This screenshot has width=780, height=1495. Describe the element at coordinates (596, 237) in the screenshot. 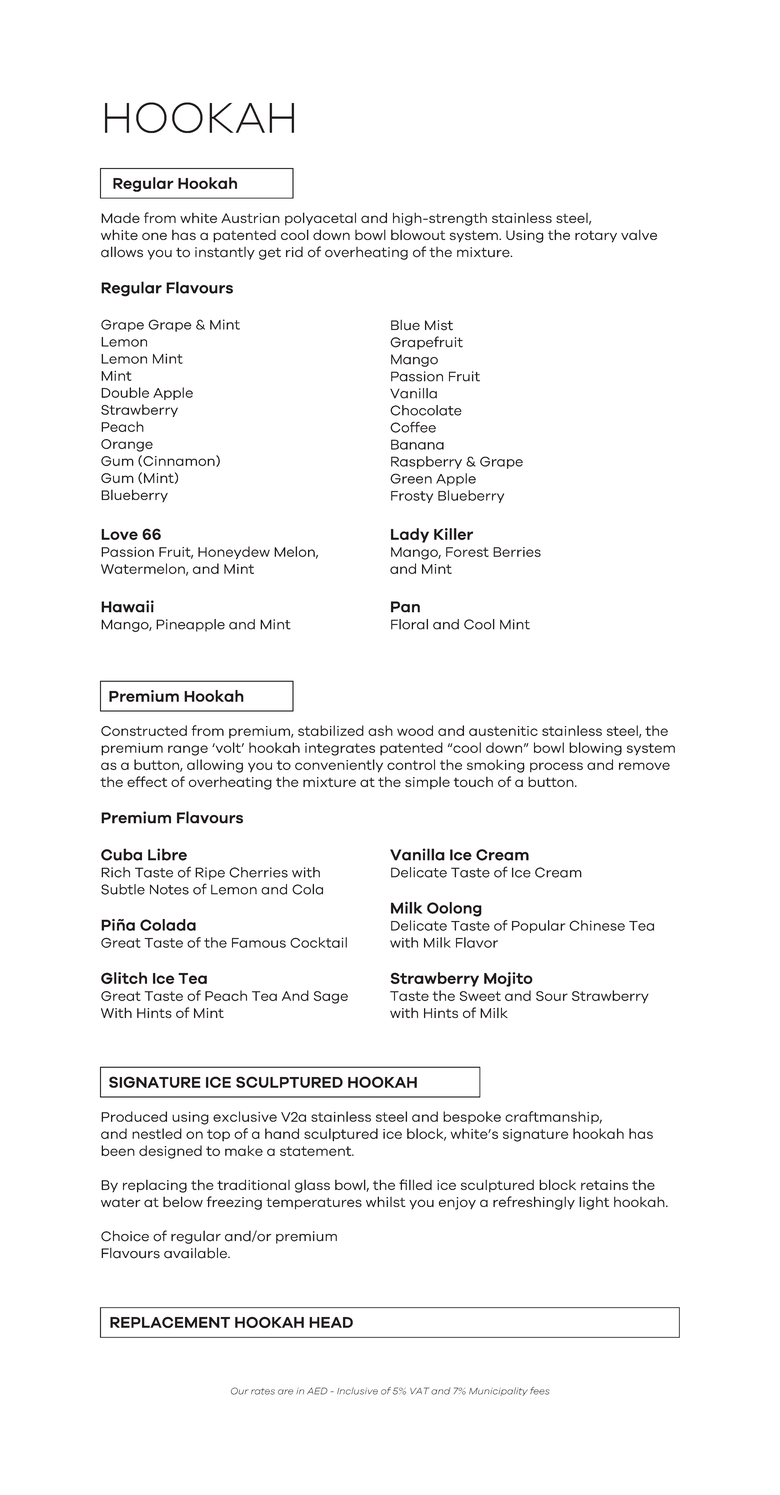

I see `rotary` at that location.
